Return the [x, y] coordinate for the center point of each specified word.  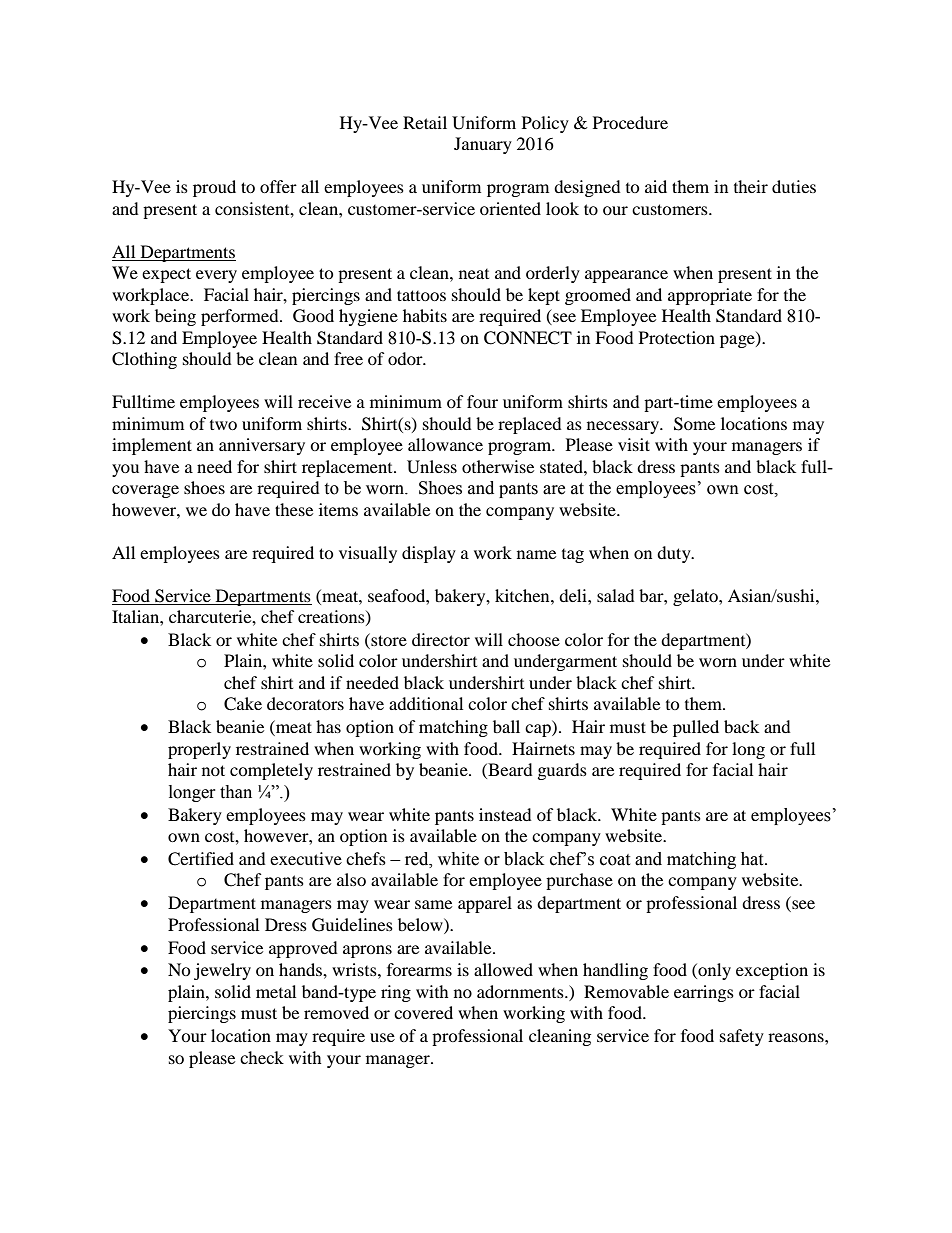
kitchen [523, 595]
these [294, 509]
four [482, 401]
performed [241, 317]
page [738, 341]
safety [742, 1037]
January [483, 145]
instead [505, 814]
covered [423, 1012]
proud [214, 188]
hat [753, 859]
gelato [696, 597]
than [236, 792]
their [751, 186]
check [262, 1057]
